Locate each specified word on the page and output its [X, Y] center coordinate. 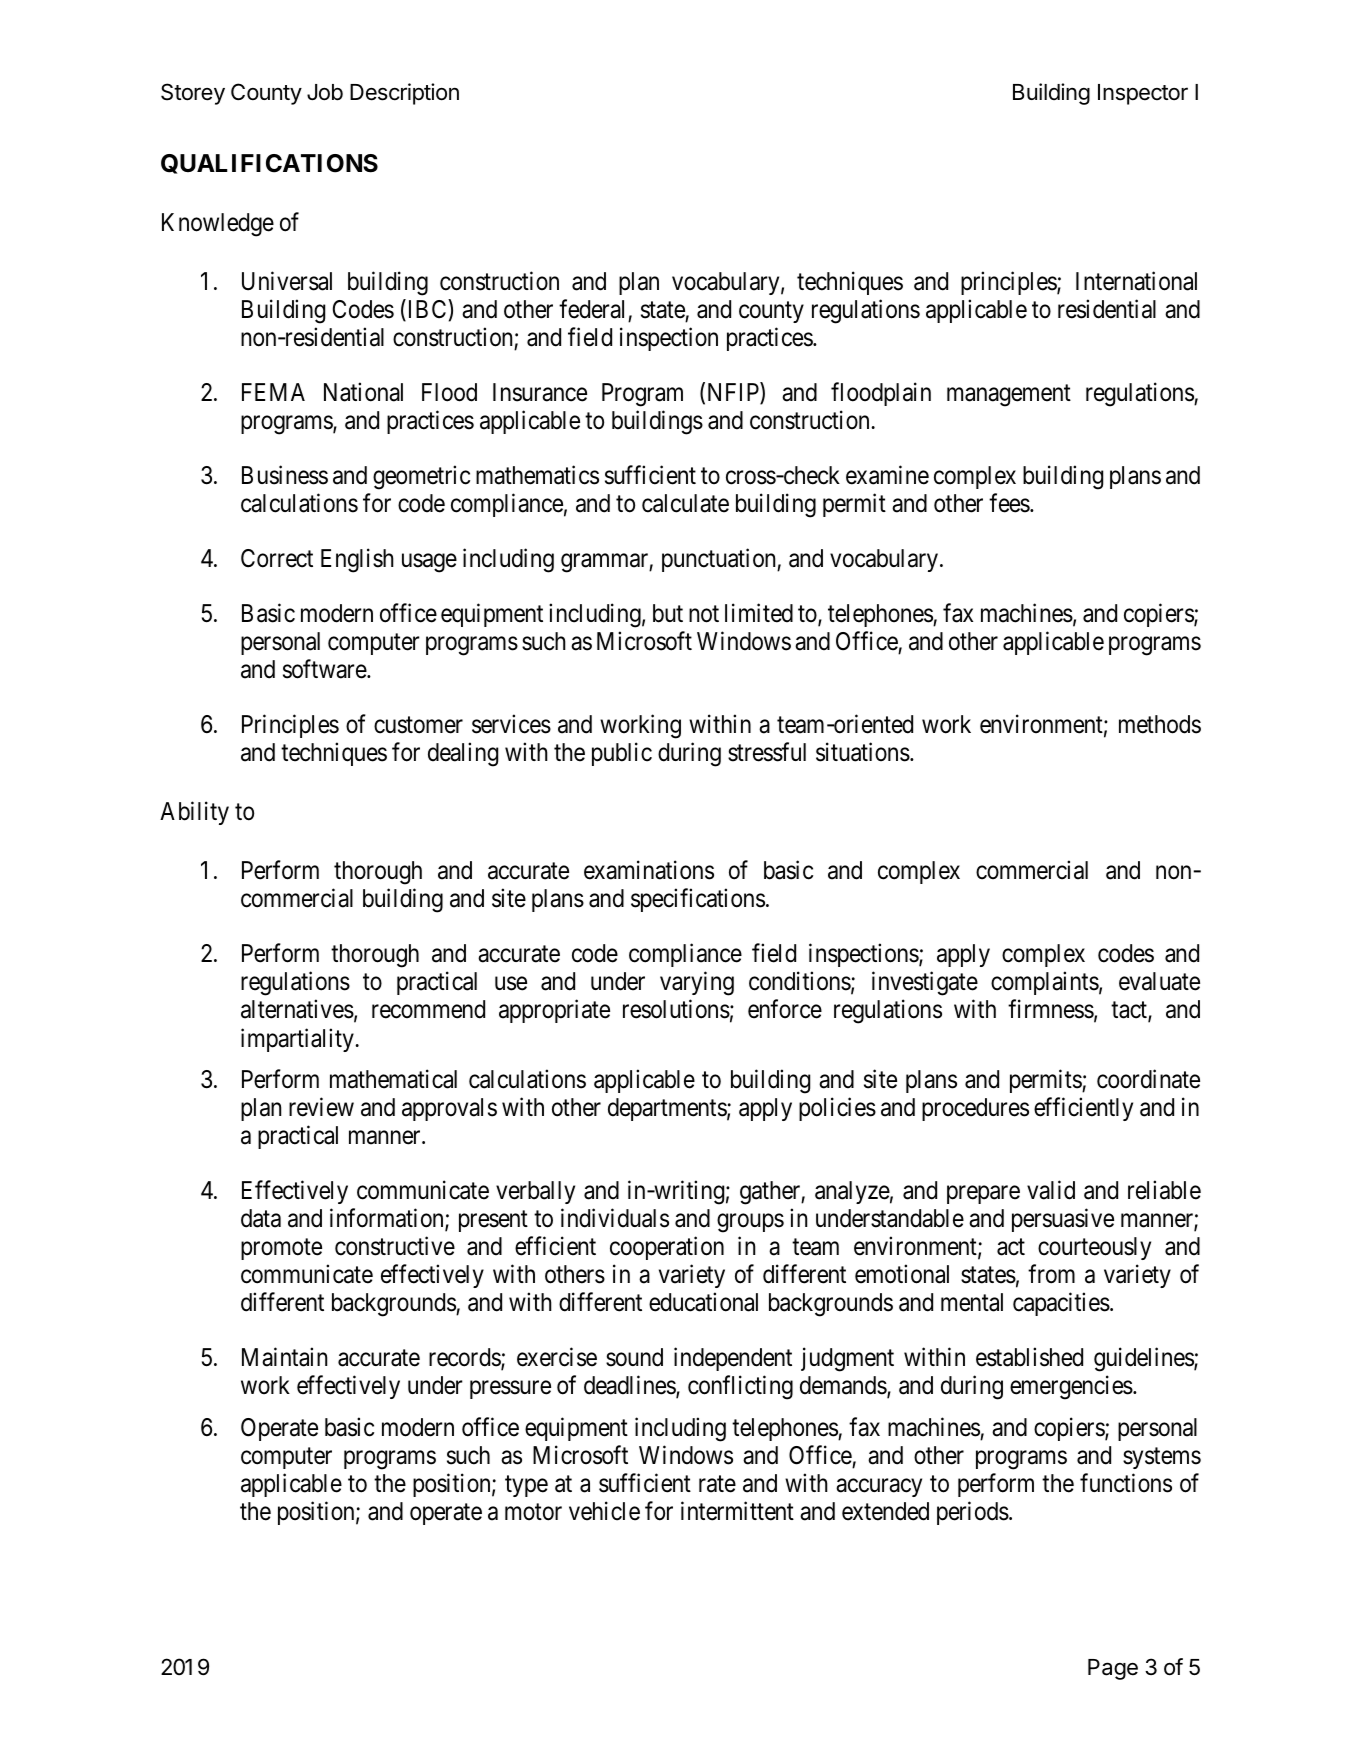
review [321, 1107]
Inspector [1143, 94]
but [668, 613]
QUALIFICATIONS [269, 164]
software [325, 669]
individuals [615, 1218]
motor [533, 1512]
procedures [975, 1109]
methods [1160, 724]
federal [591, 309]
